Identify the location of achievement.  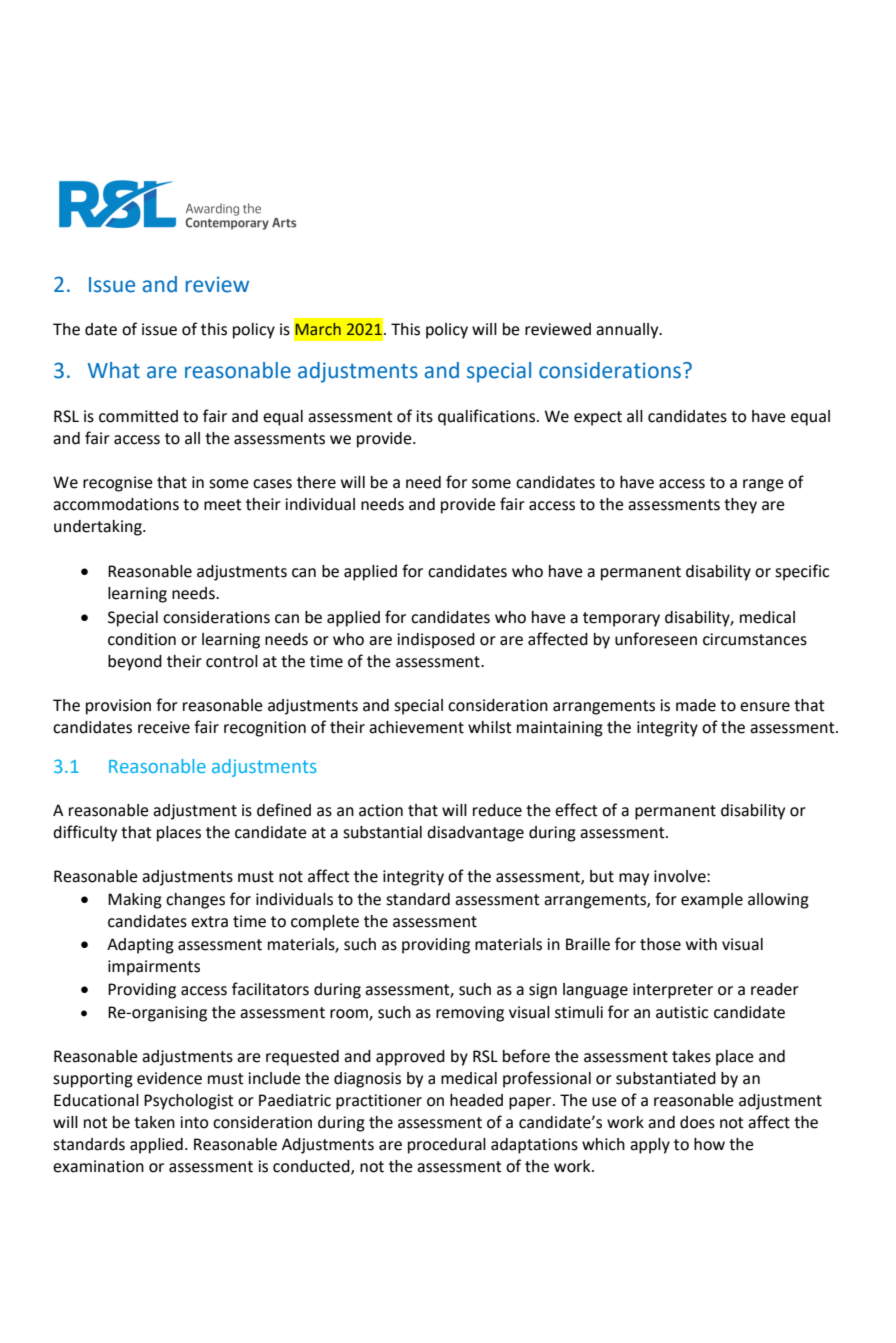
(416, 727).
